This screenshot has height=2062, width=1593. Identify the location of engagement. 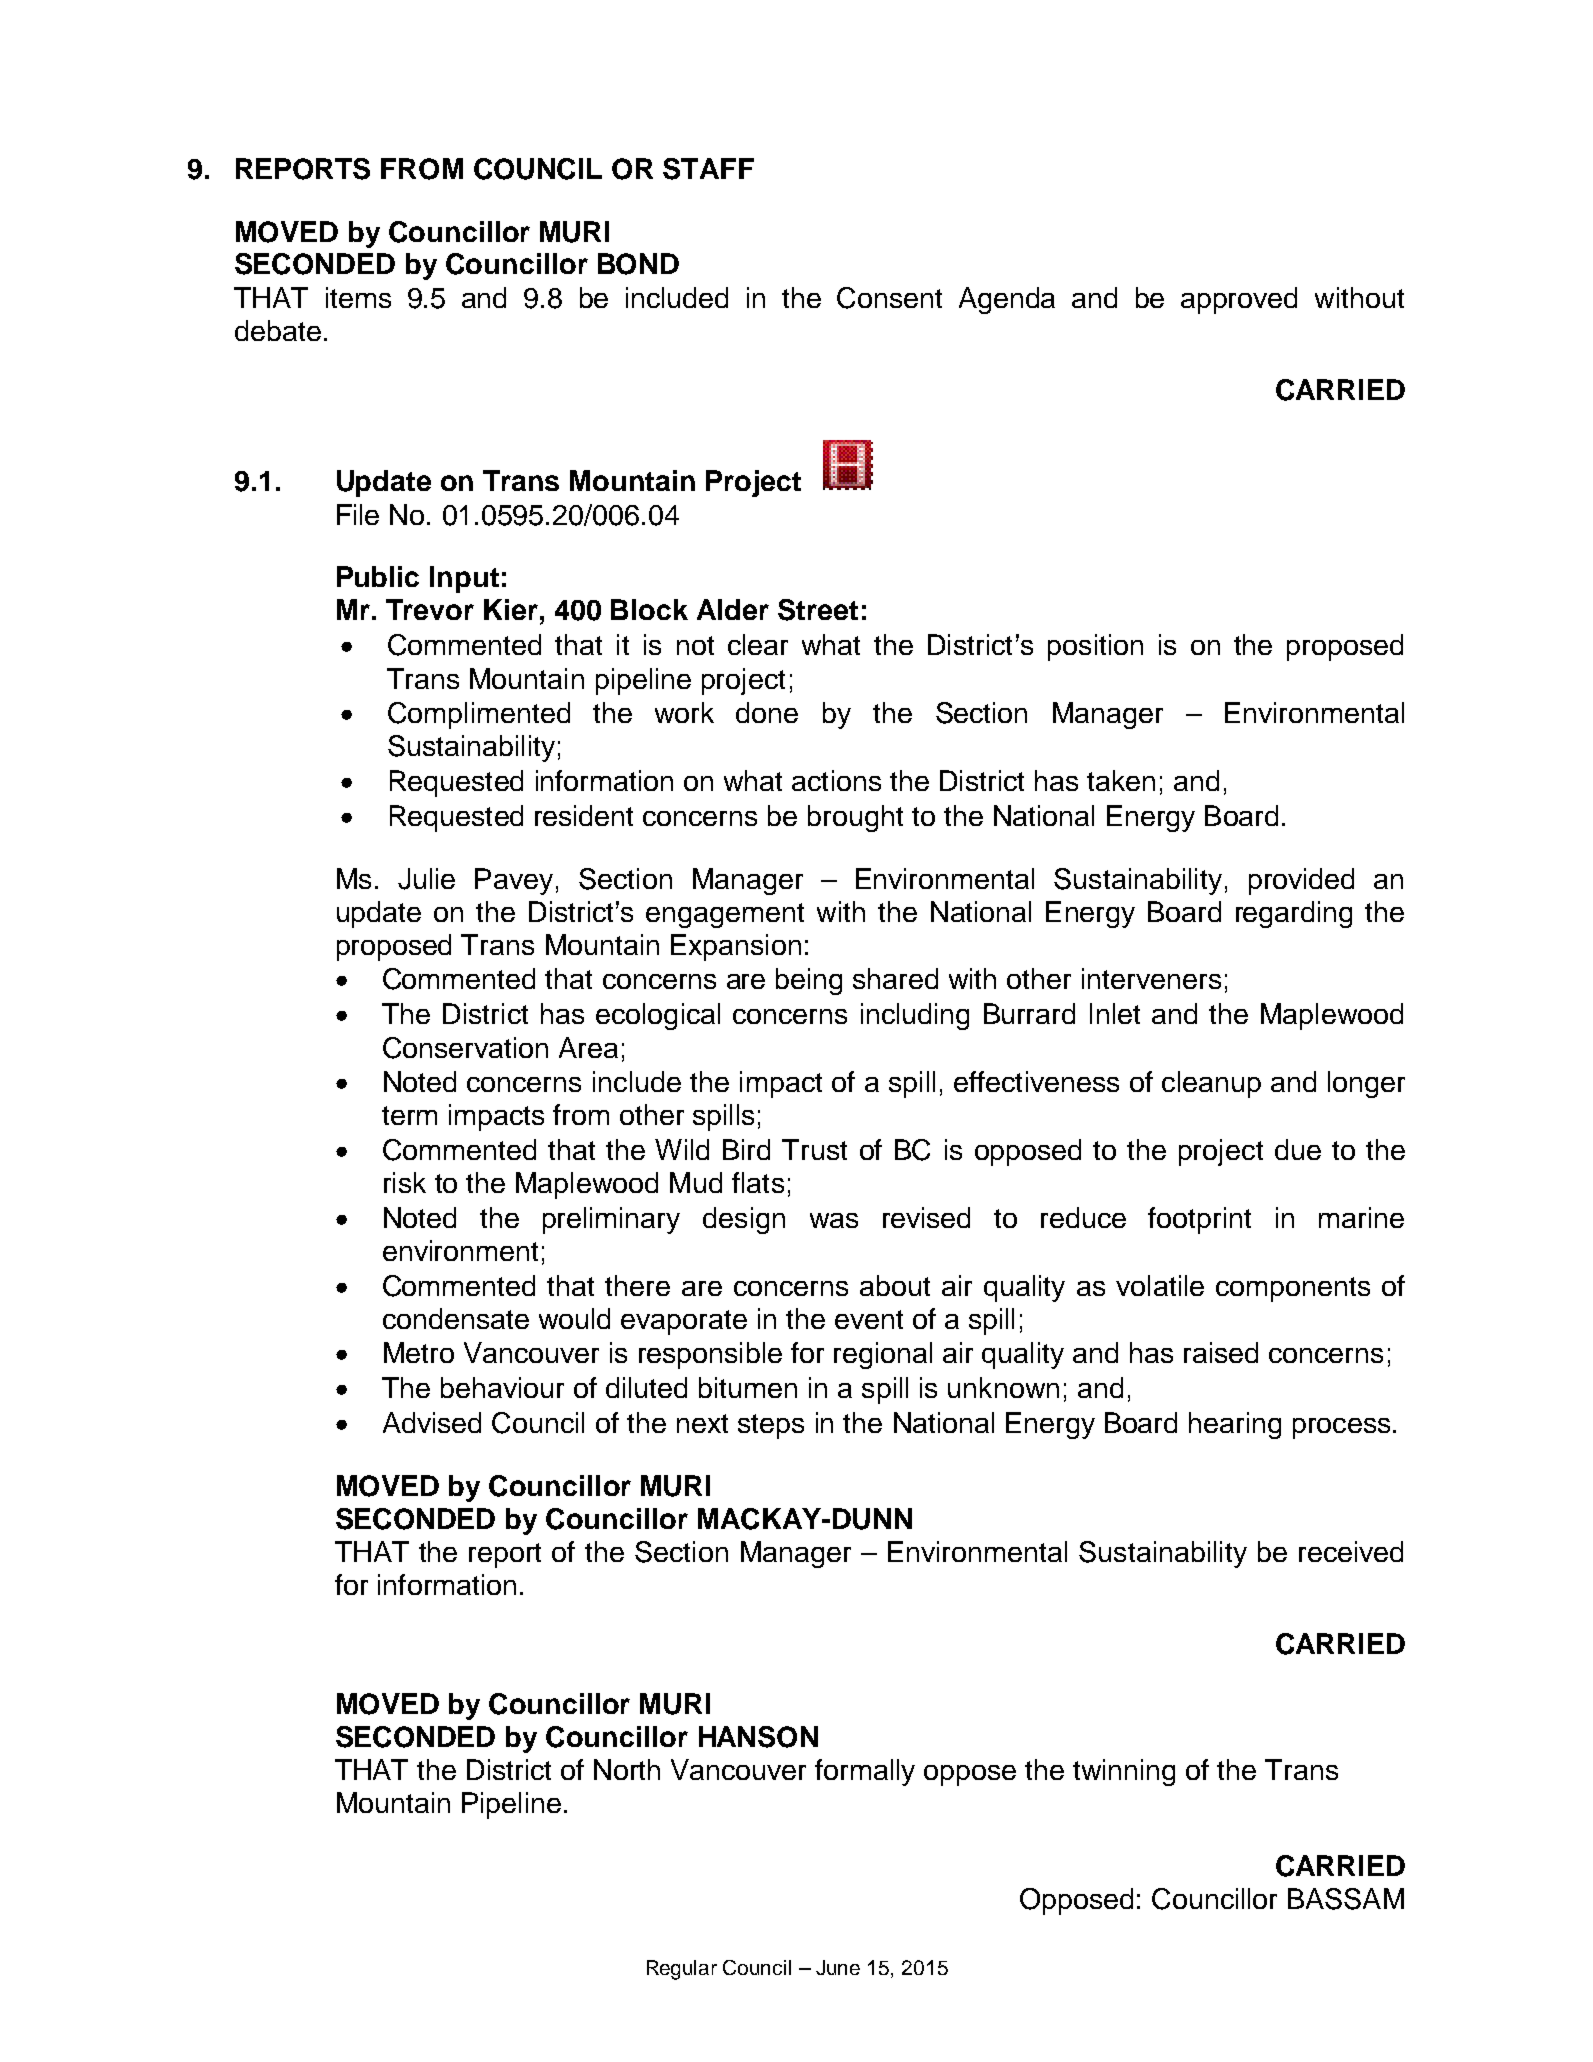
(725, 915).
